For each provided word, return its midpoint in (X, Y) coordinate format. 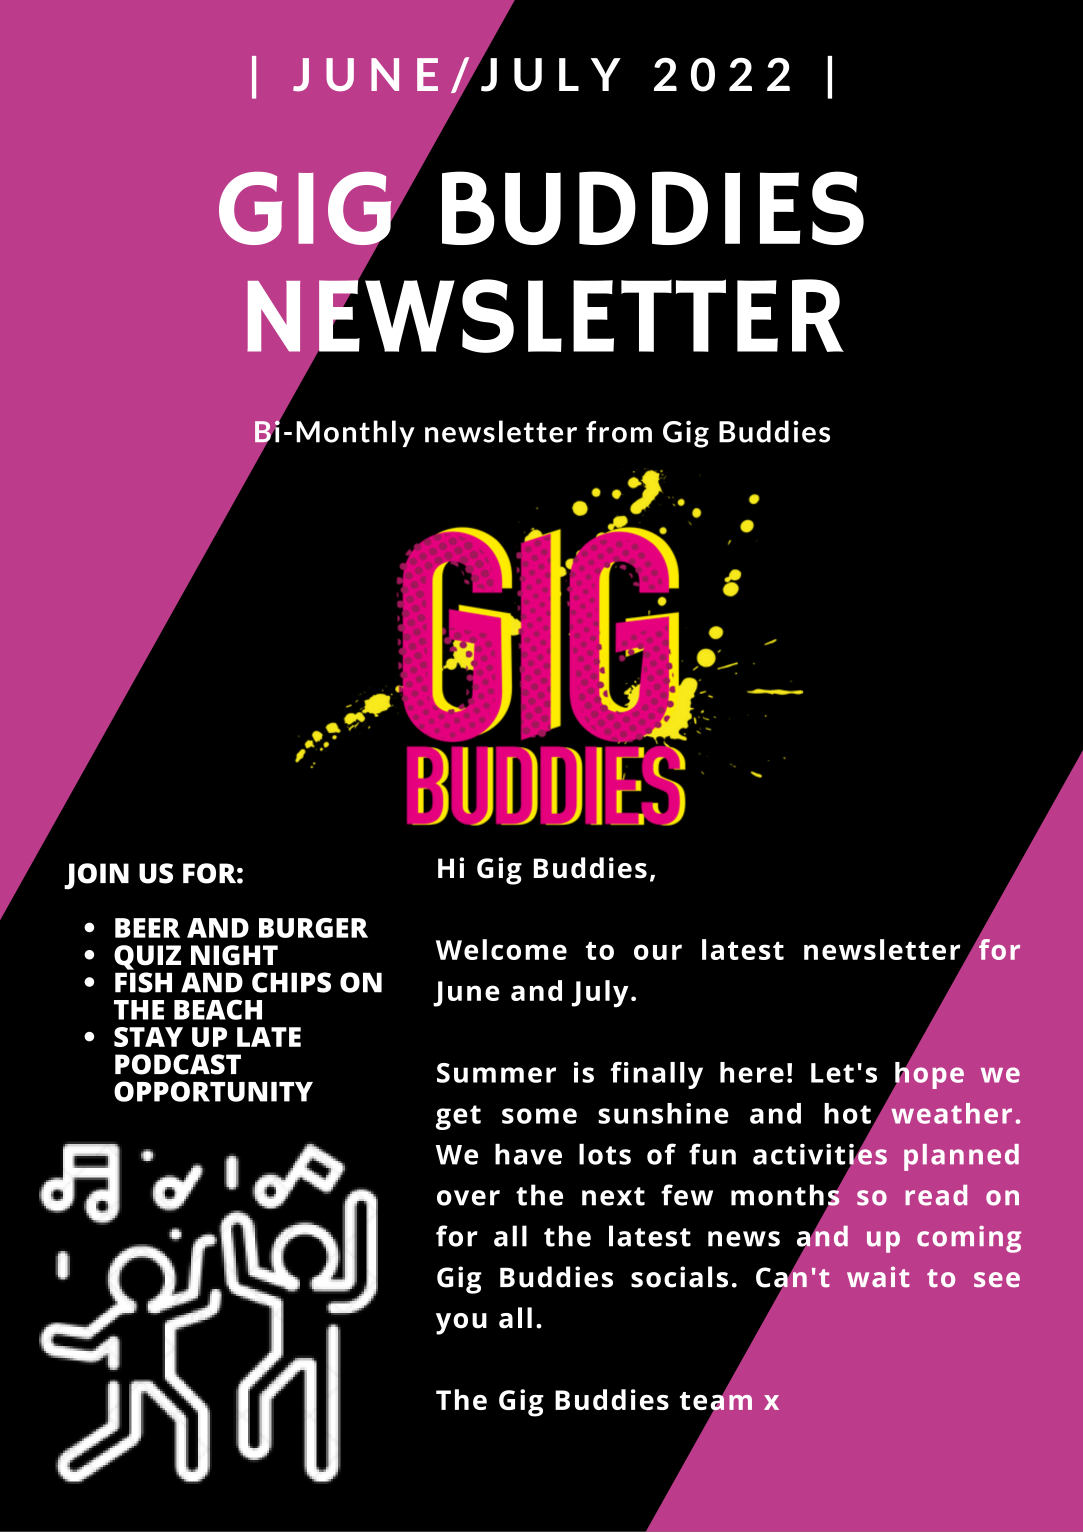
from (619, 432)
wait (878, 1276)
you (461, 1324)
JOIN (96, 876)
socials (679, 1277)
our (658, 952)
